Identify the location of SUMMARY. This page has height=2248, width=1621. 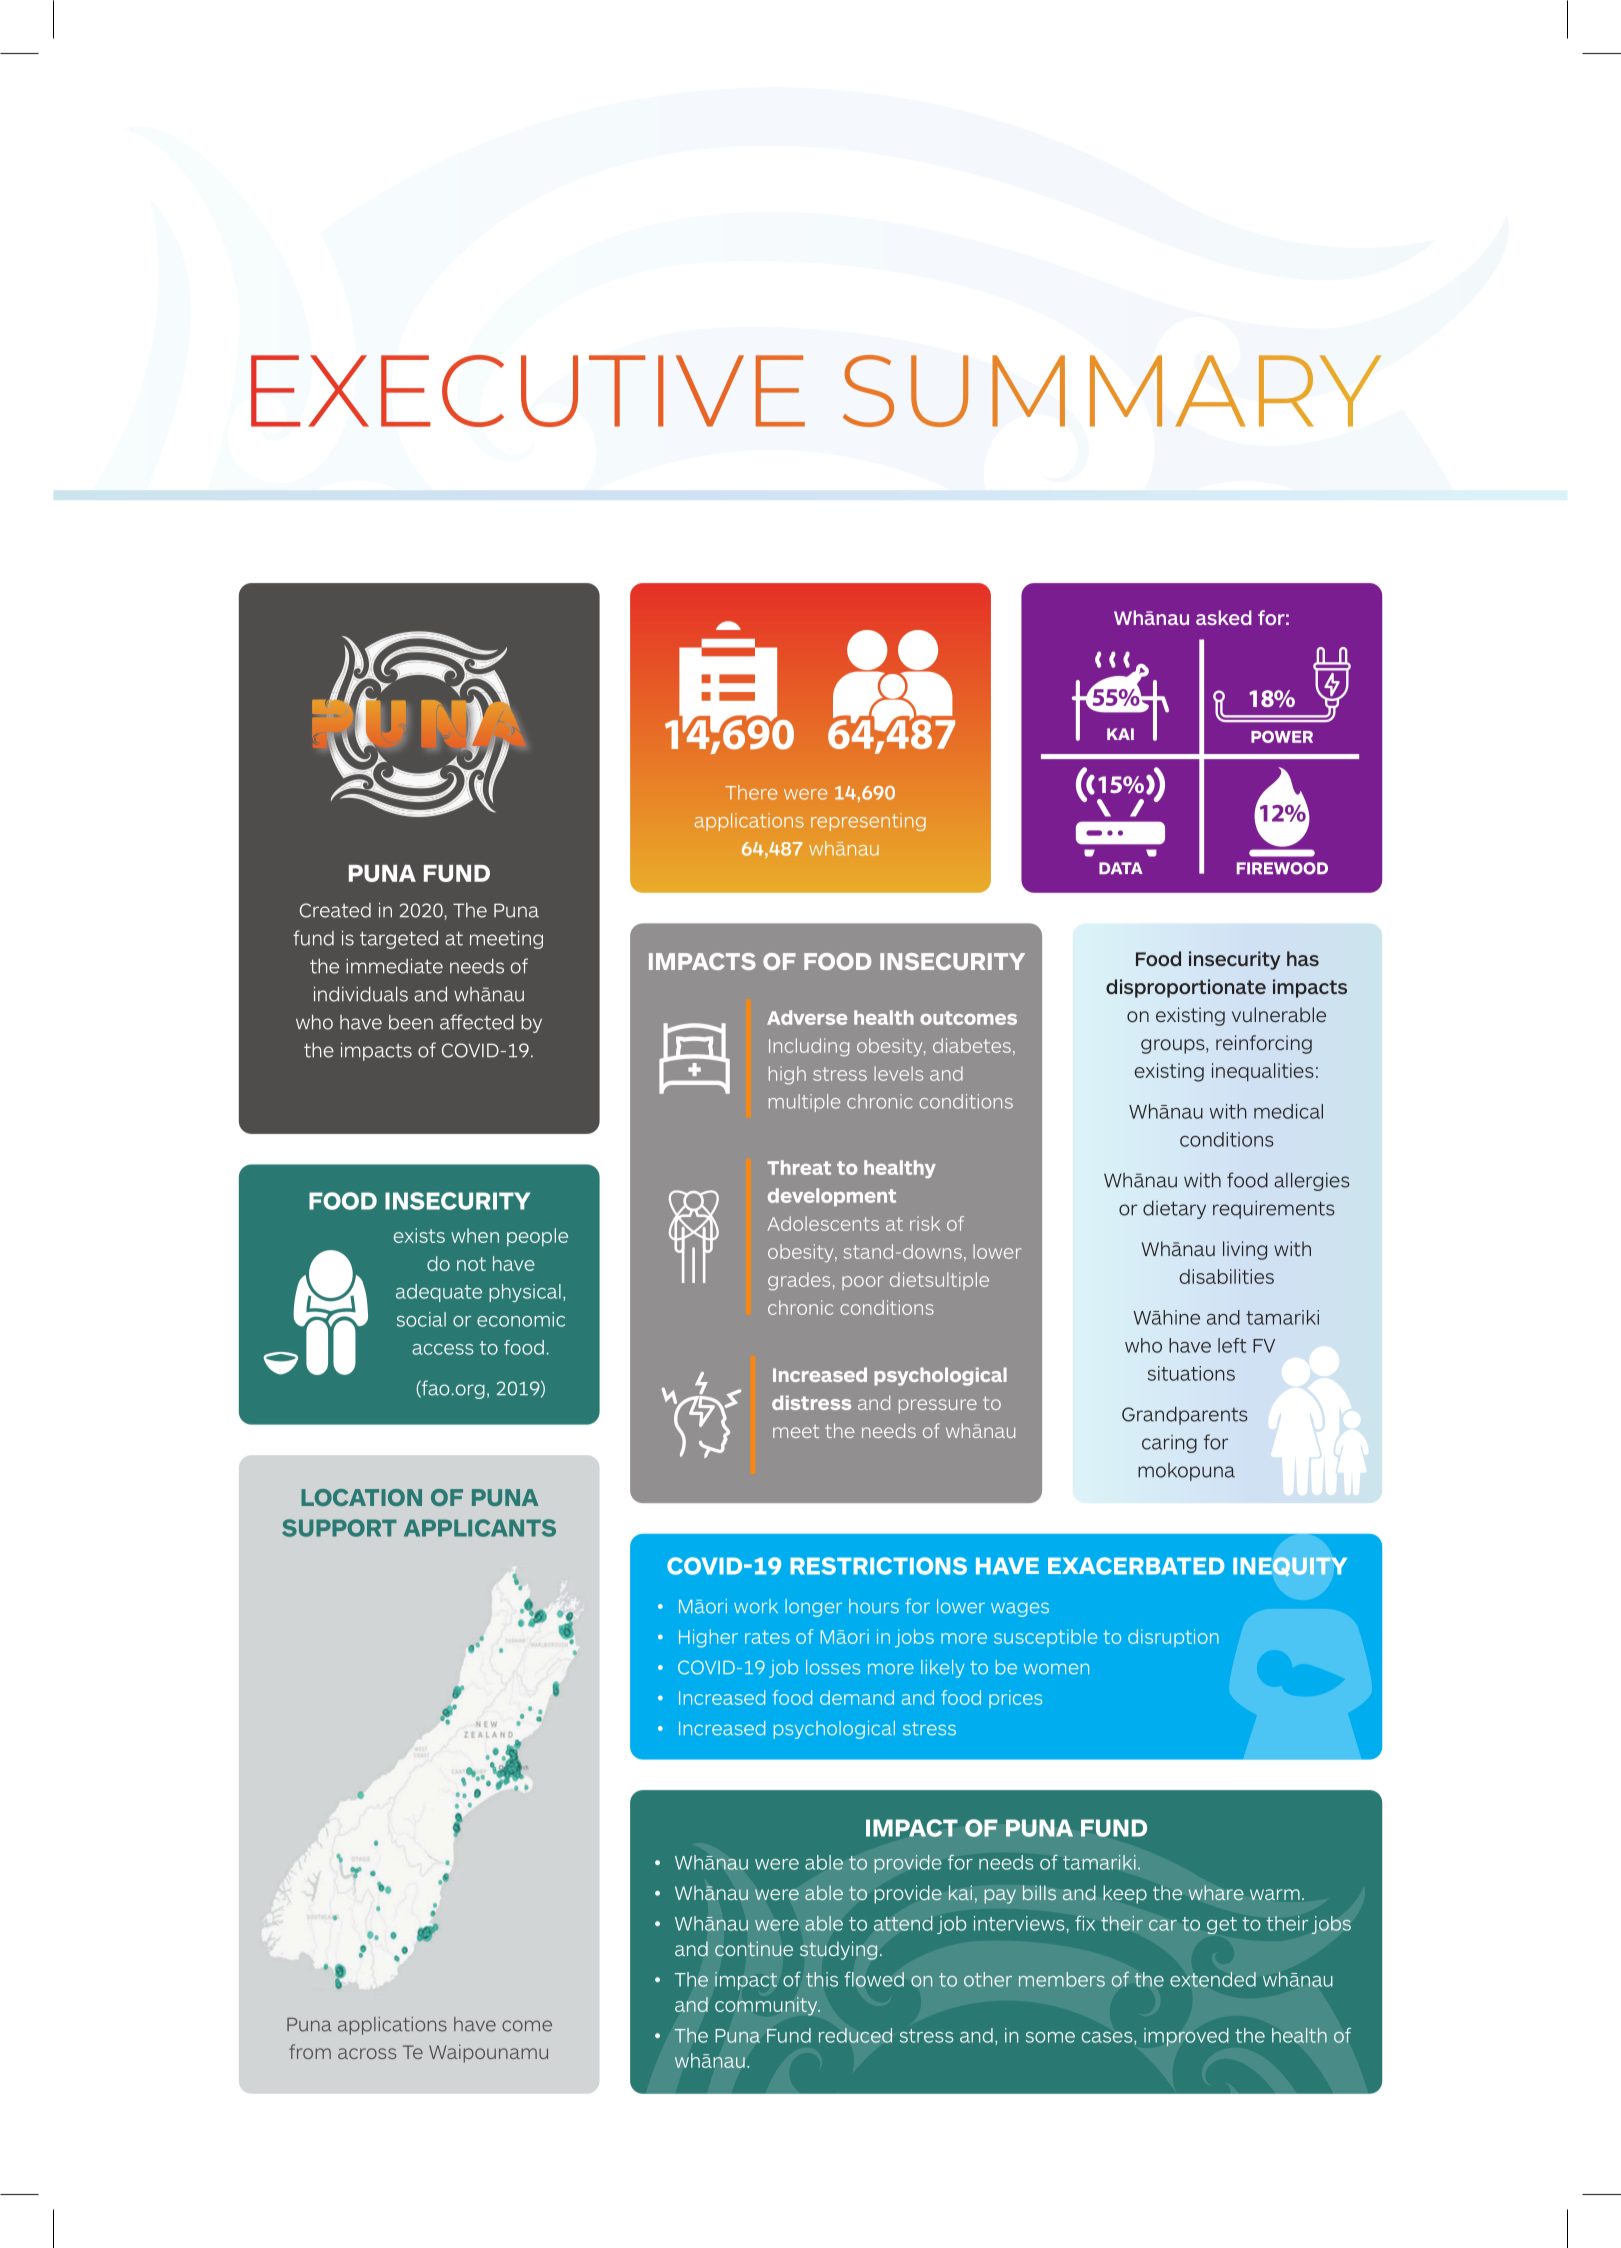
(1112, 391).
